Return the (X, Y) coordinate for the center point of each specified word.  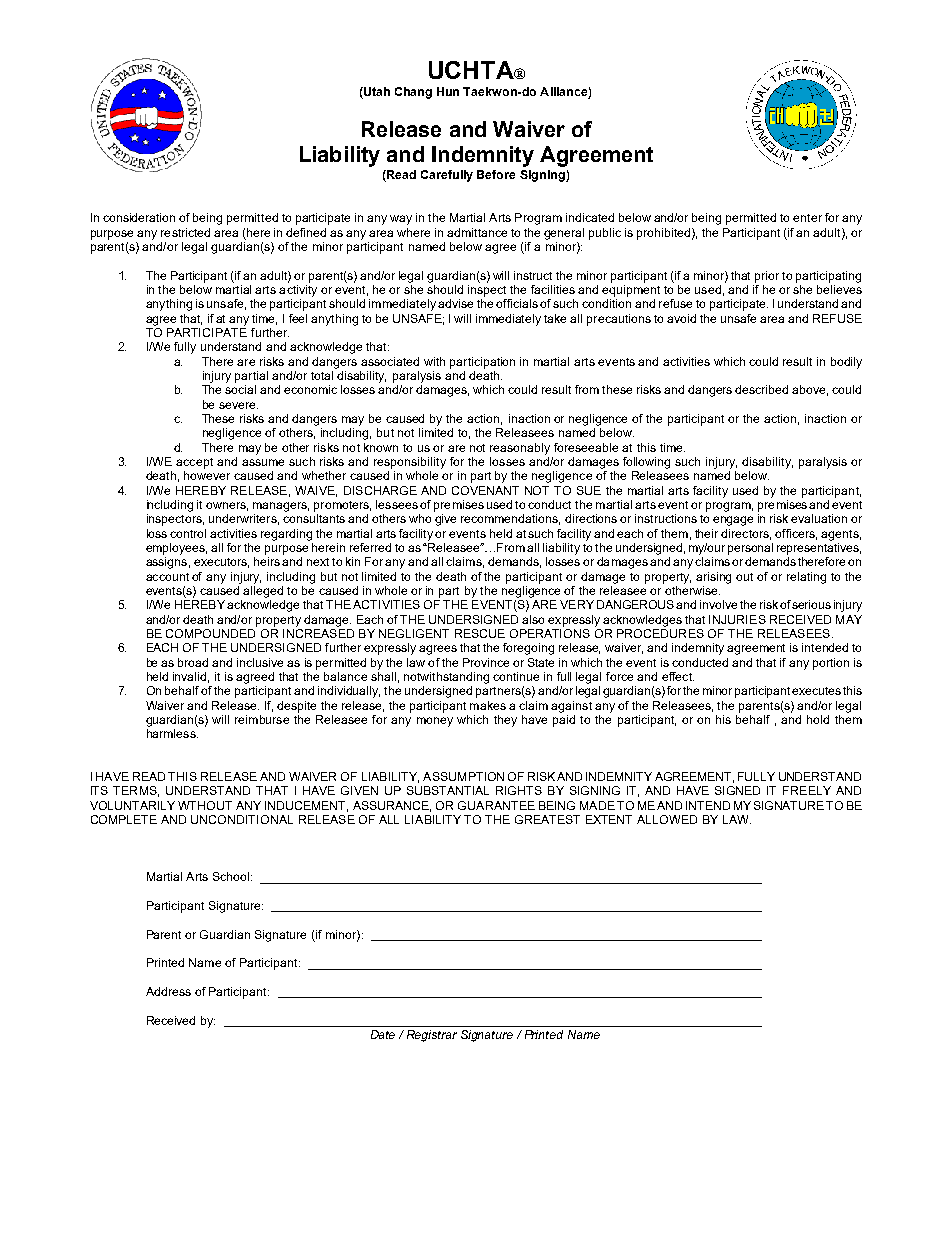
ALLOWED (667, 819)
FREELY (807, 790)
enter (807, 218)
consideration (139, 217)
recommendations (510, 519)
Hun (448, 91)
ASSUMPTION (463, 776)
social (240, 389)
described (761, 389)
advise (455, 303)
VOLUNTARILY (132, 805)
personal (750, 549)
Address (168, 991)
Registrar (432, 1036)
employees (176, 549)
